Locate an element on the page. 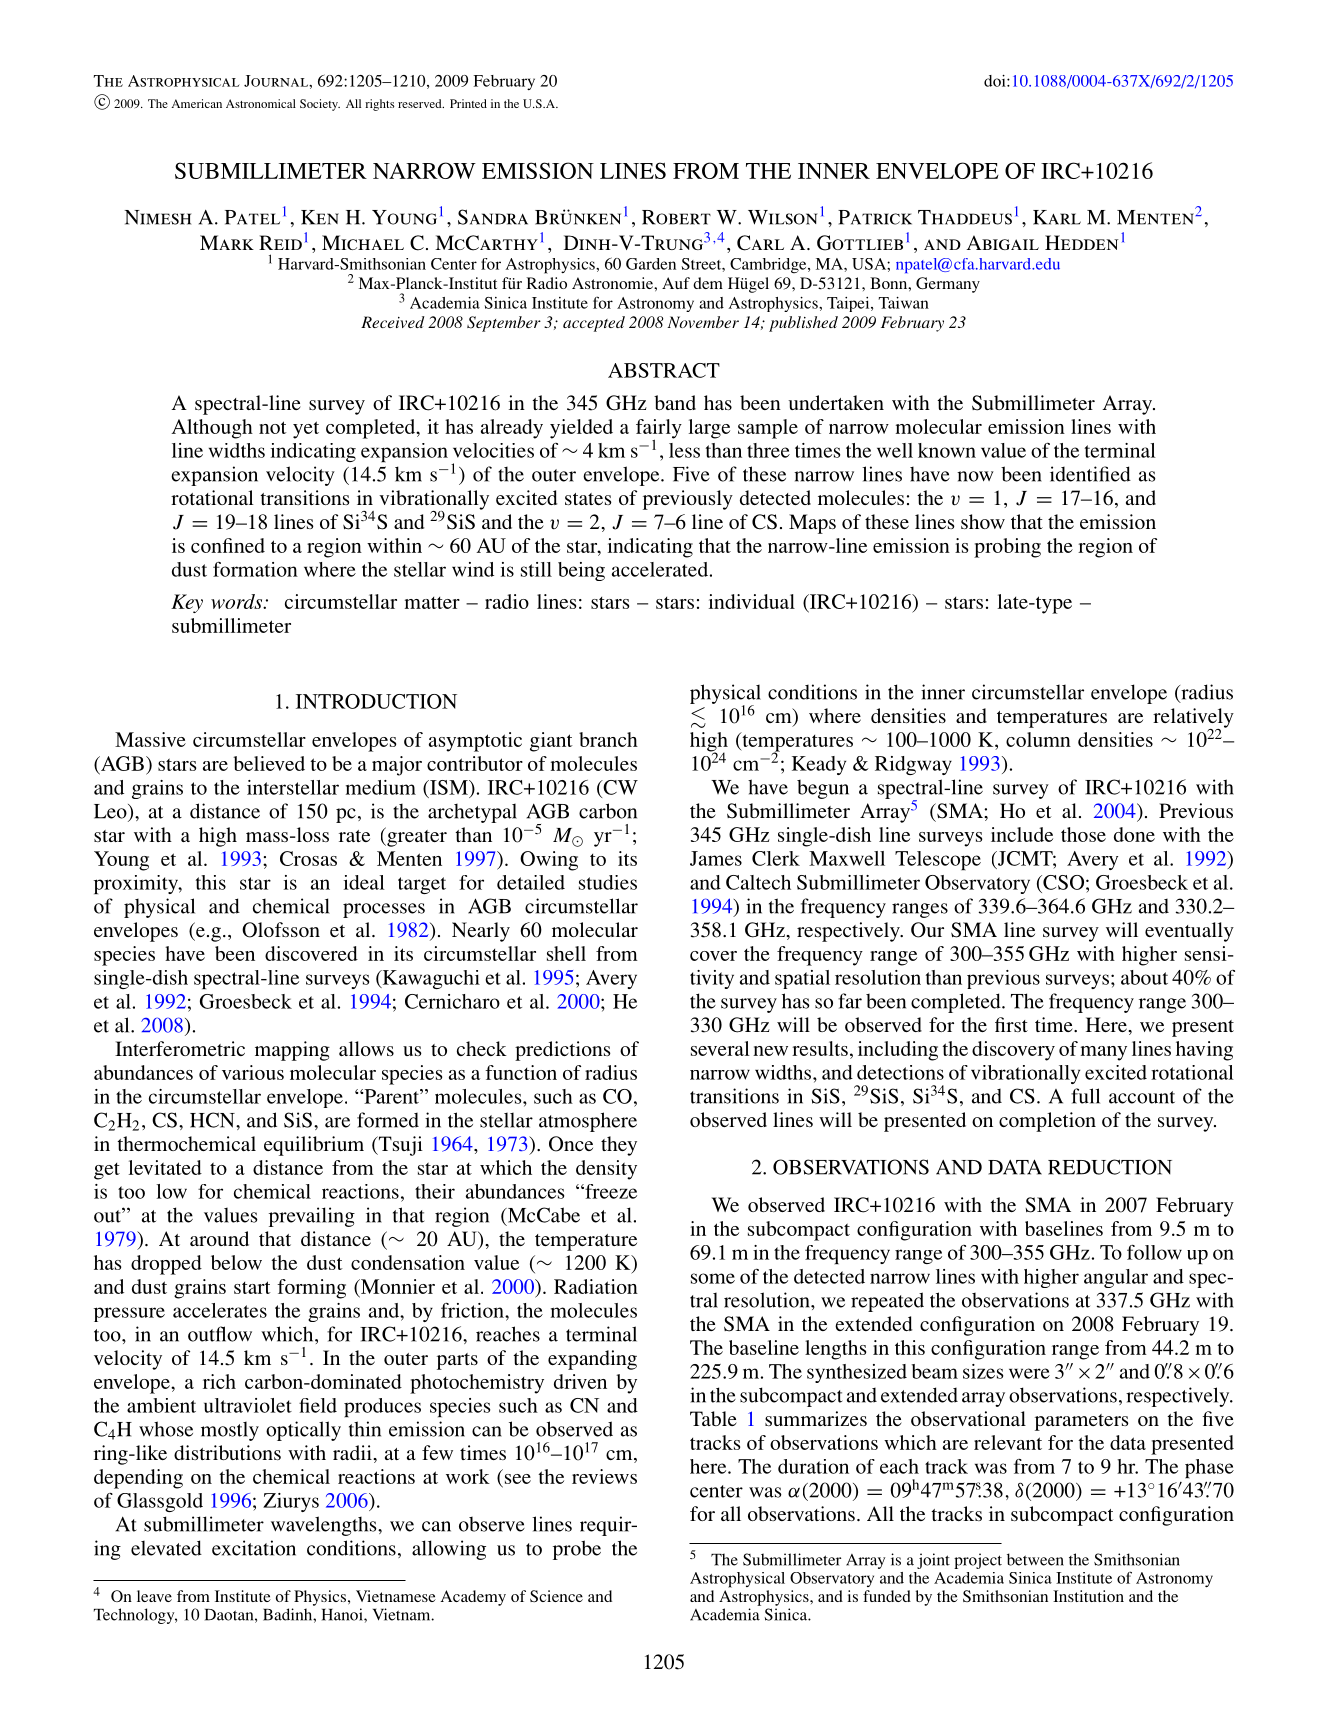 The height and width of the page is (1718, 1327). Astronomical is located at coordinates (261, 103).
